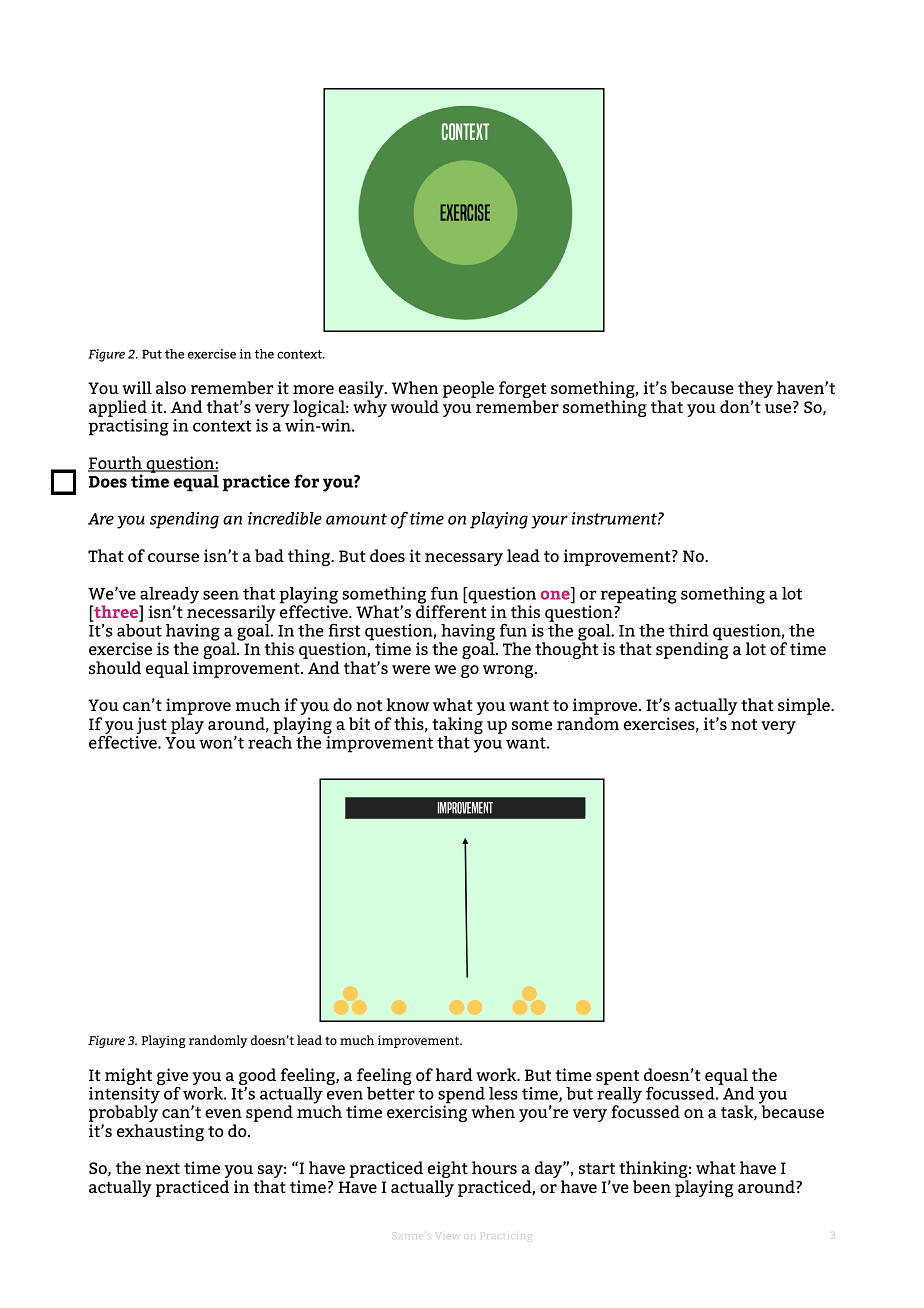 This image has height=1308, width=924. Describe the element at coordinates (805, 706) in the image. I see `simple` at that location.
